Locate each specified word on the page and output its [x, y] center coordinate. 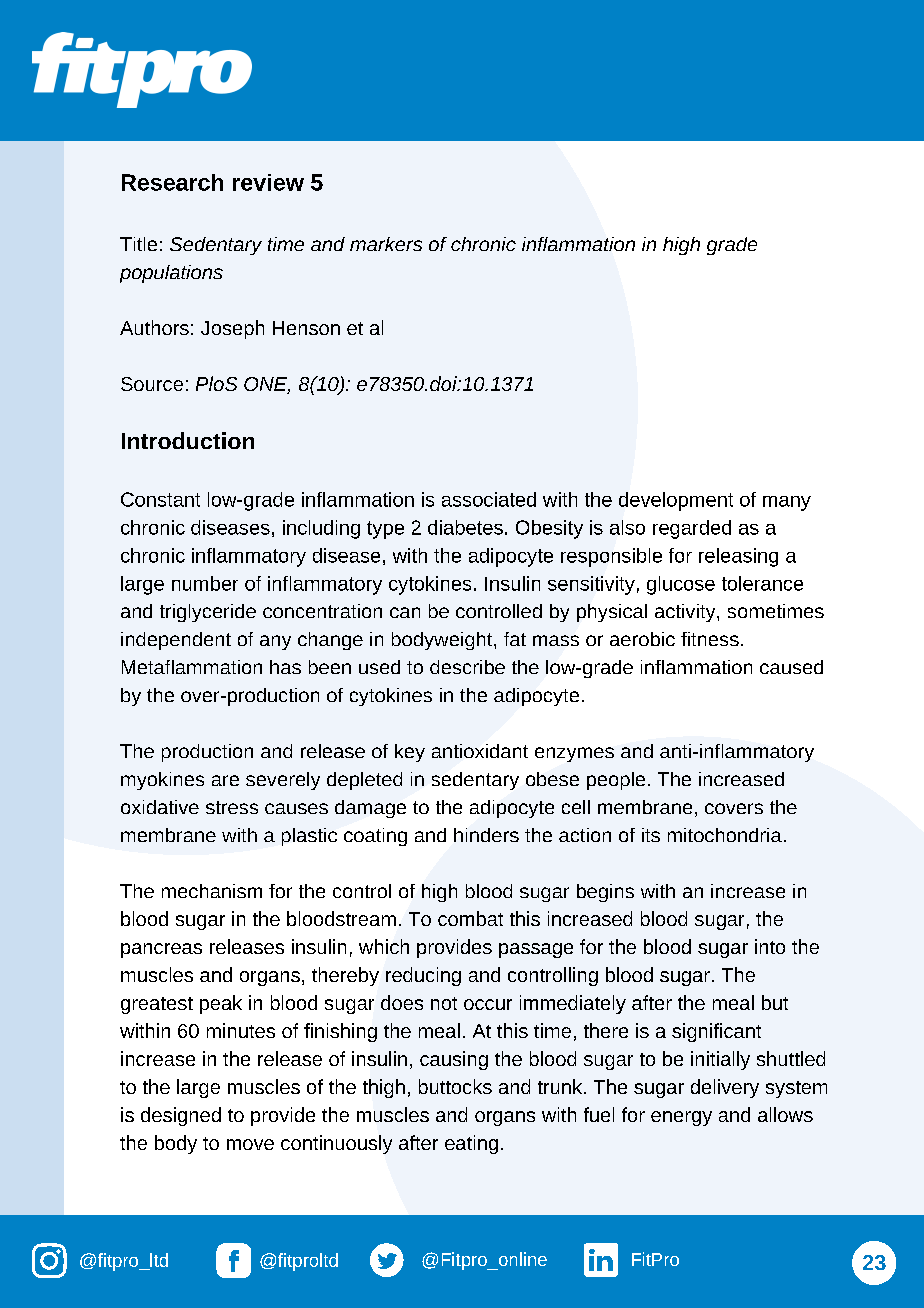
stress [232, 807]
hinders [486, 835]
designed [181, 1116]
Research [172, 182]
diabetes [465, 527]
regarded [692, 529]
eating [471, 1144]
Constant [160, 499]
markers [386, 244]
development [676, 501]
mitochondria [725, 835]
